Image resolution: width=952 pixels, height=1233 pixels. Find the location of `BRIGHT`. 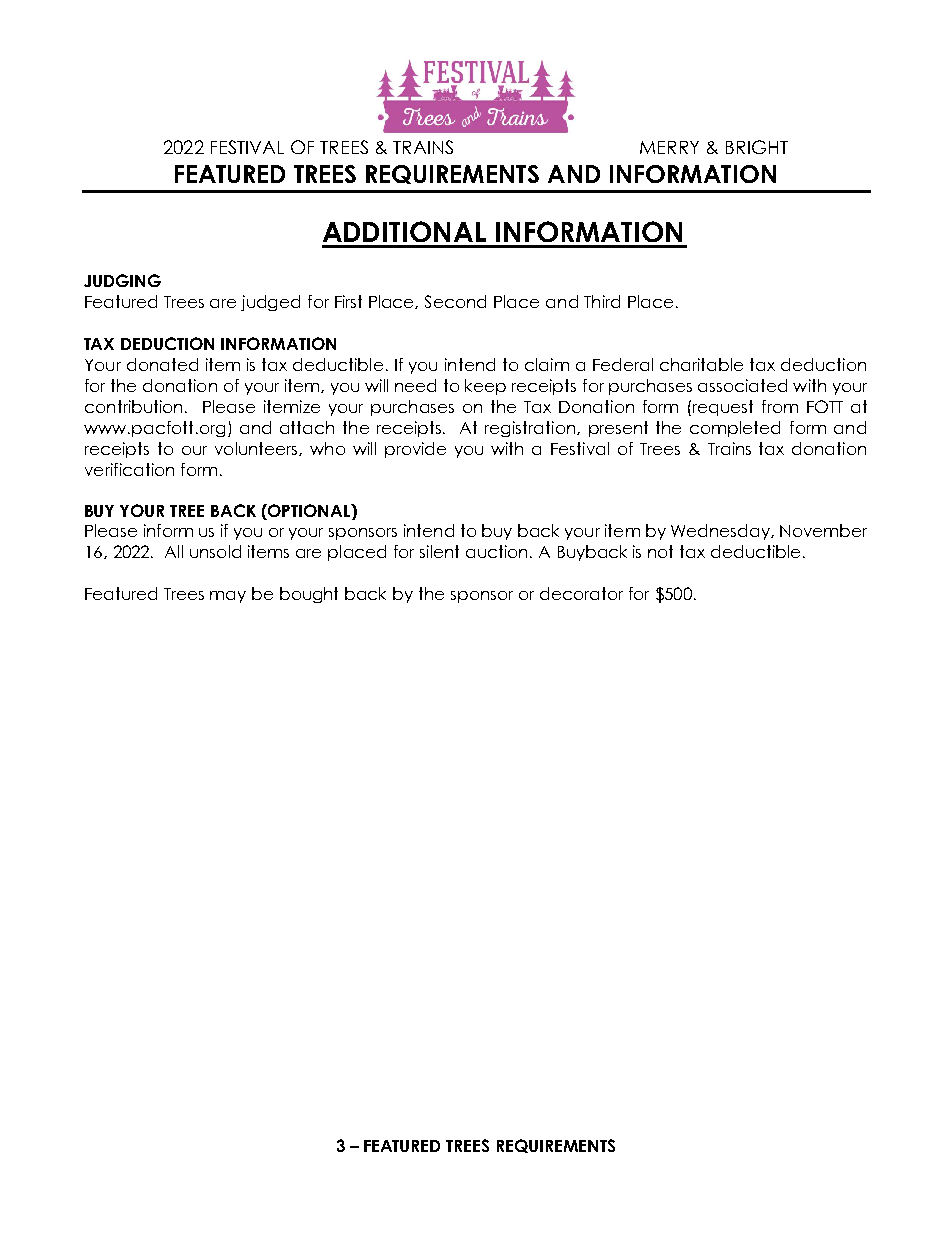

BRIGHT is located at coordinates (757, 147).
